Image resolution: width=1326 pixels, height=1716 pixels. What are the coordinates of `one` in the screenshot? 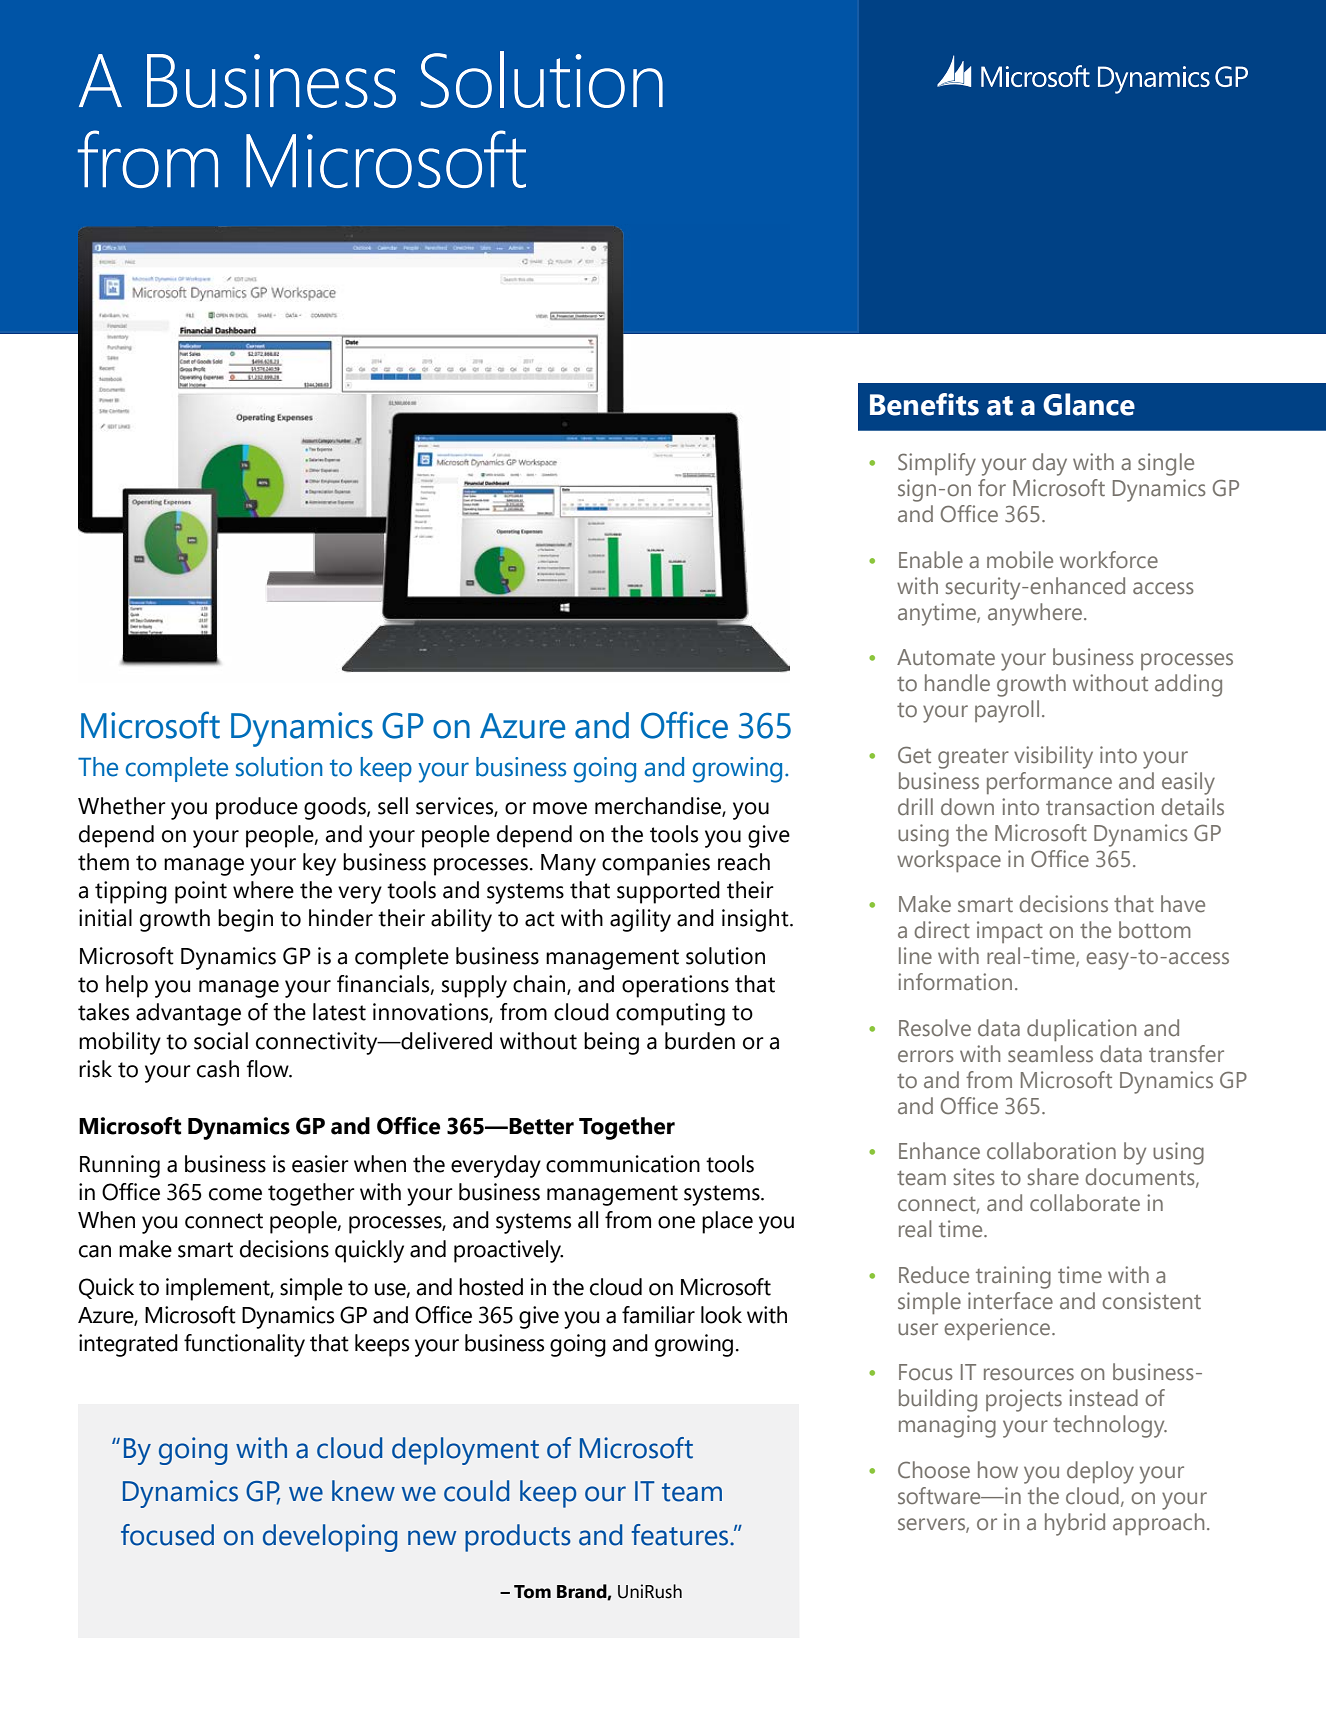 It's located at (676, 1222).
